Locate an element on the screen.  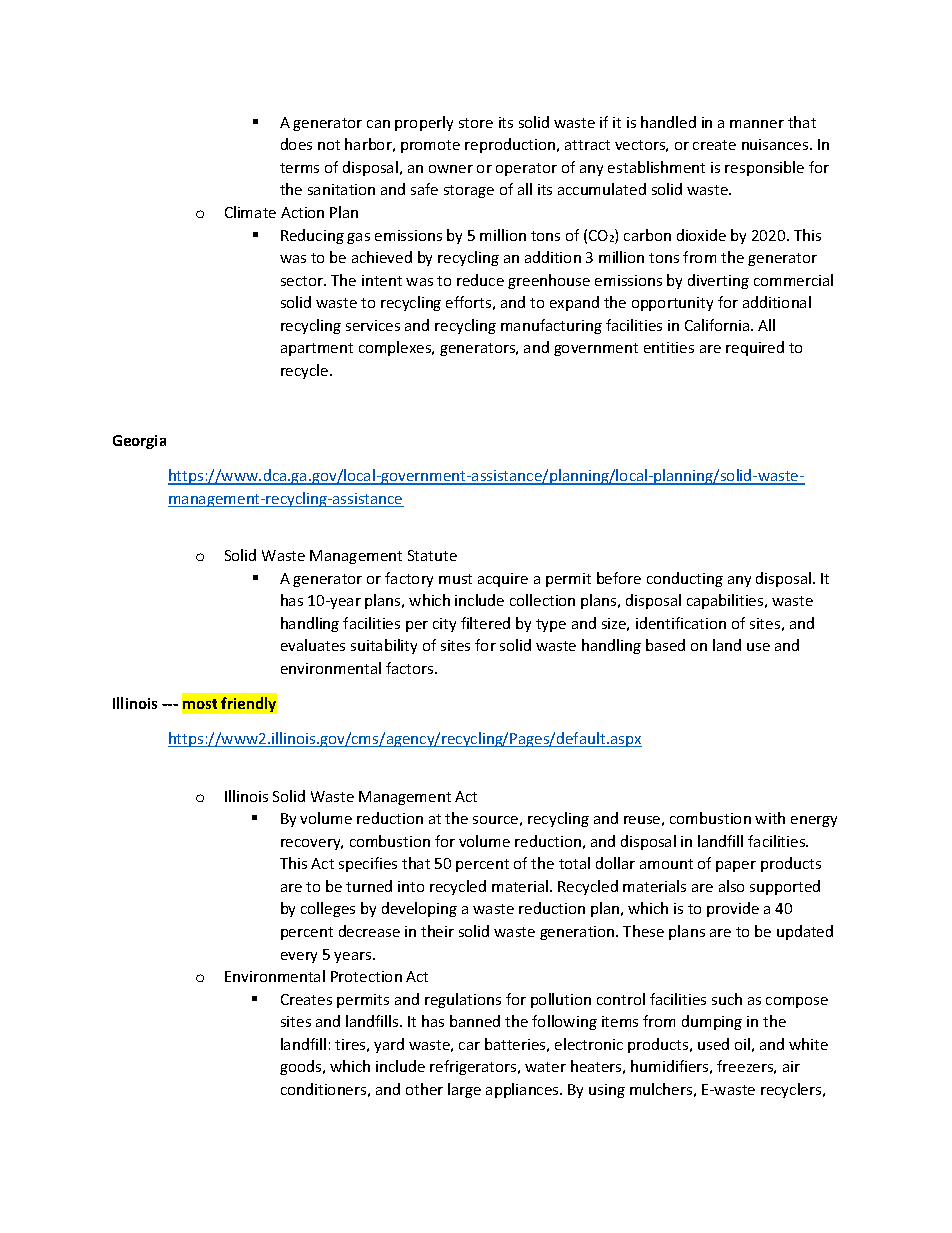
also is located at coordinates (731, 886).
